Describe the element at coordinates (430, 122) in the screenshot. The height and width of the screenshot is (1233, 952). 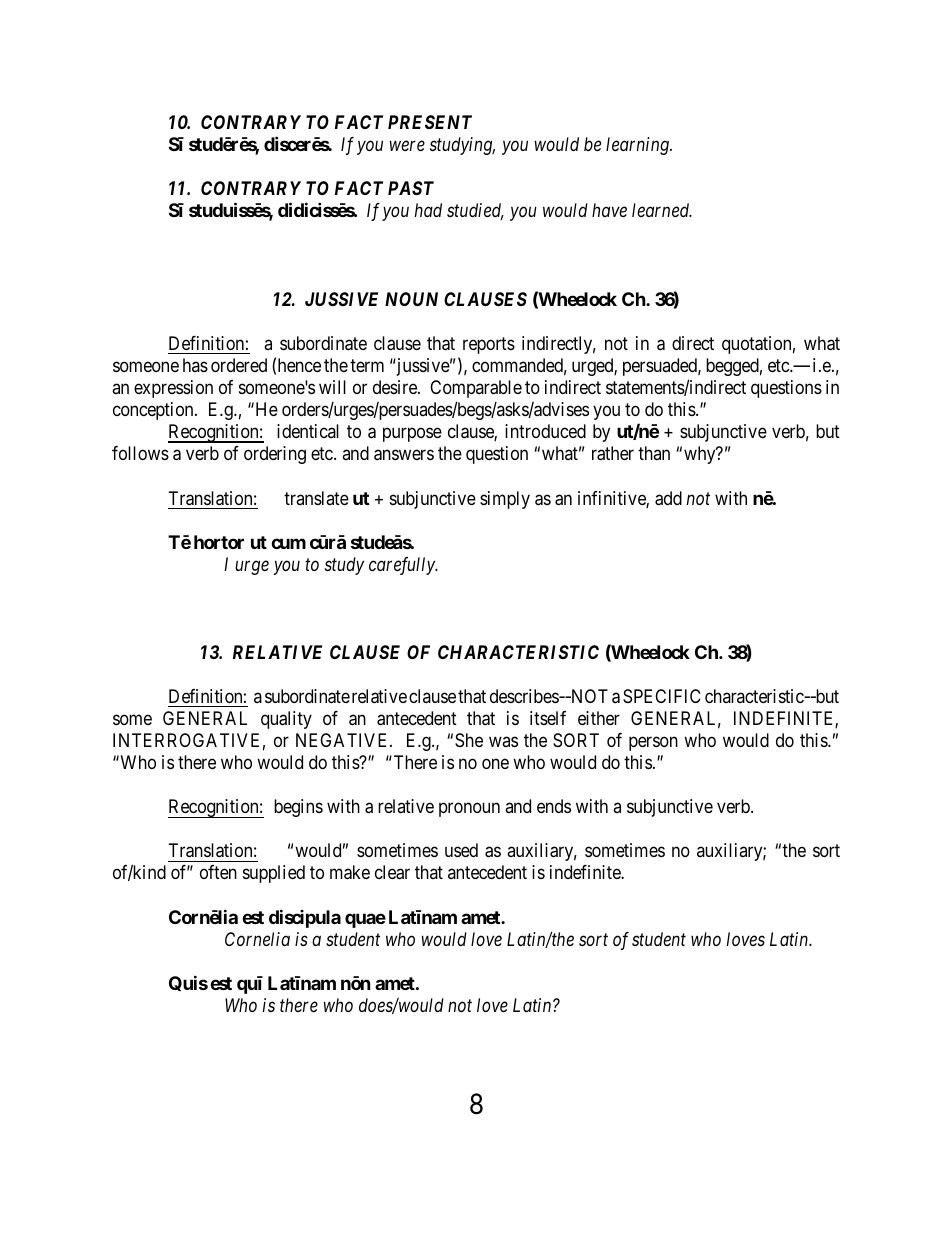
I see `PRESENT` at that location.
